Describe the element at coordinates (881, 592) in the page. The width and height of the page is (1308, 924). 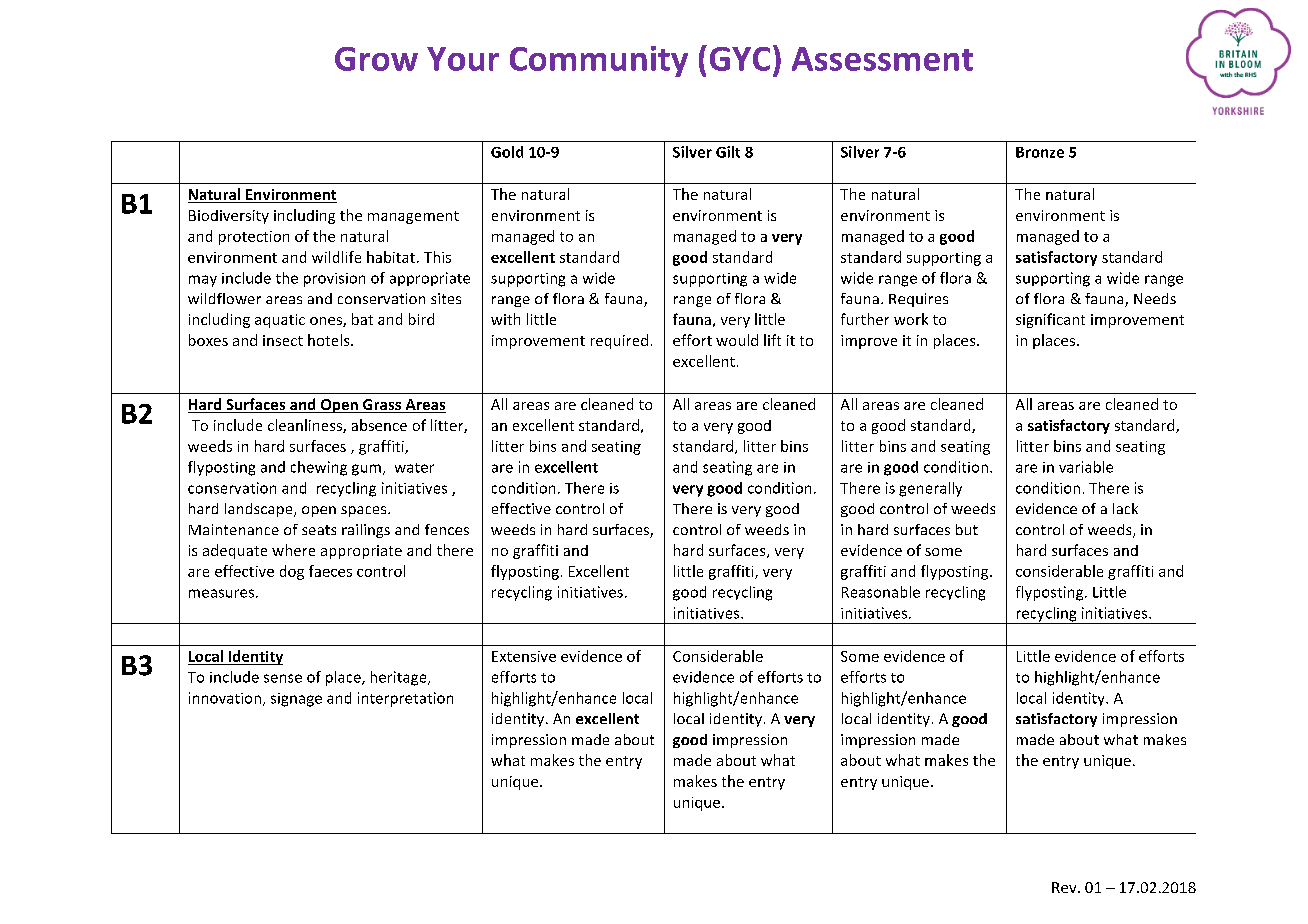
I see `Reasonable` at that location.
